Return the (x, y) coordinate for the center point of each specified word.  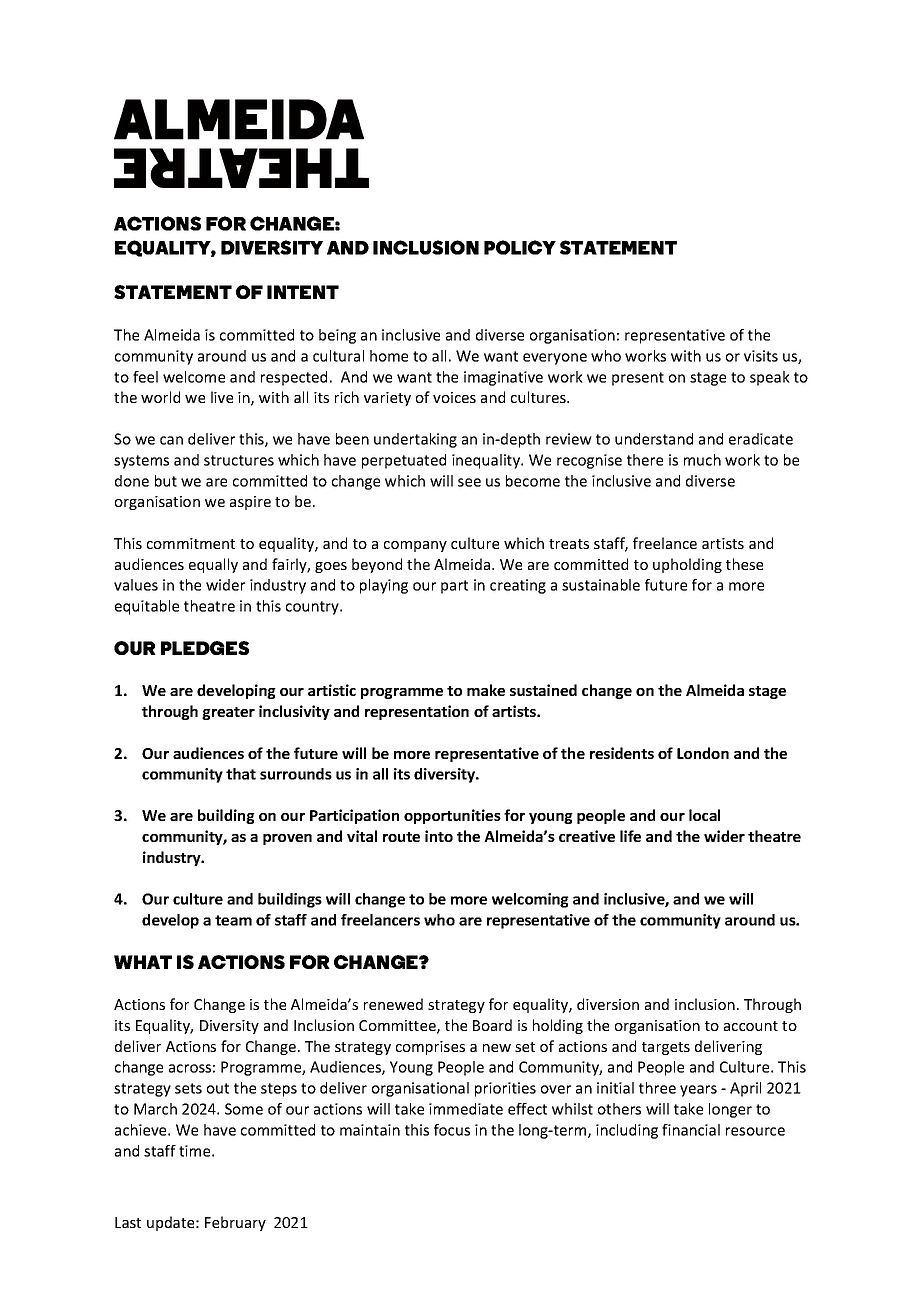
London (703, 753)
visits (761, 356)
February (235, 1223)
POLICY (520, 247)
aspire (250, 503)
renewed (393, 1004)
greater (228, 713)
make (486, 690)
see (469, 482)
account (751, 1026)
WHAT (143, 962)
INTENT (303, 292)
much (702, 460)
